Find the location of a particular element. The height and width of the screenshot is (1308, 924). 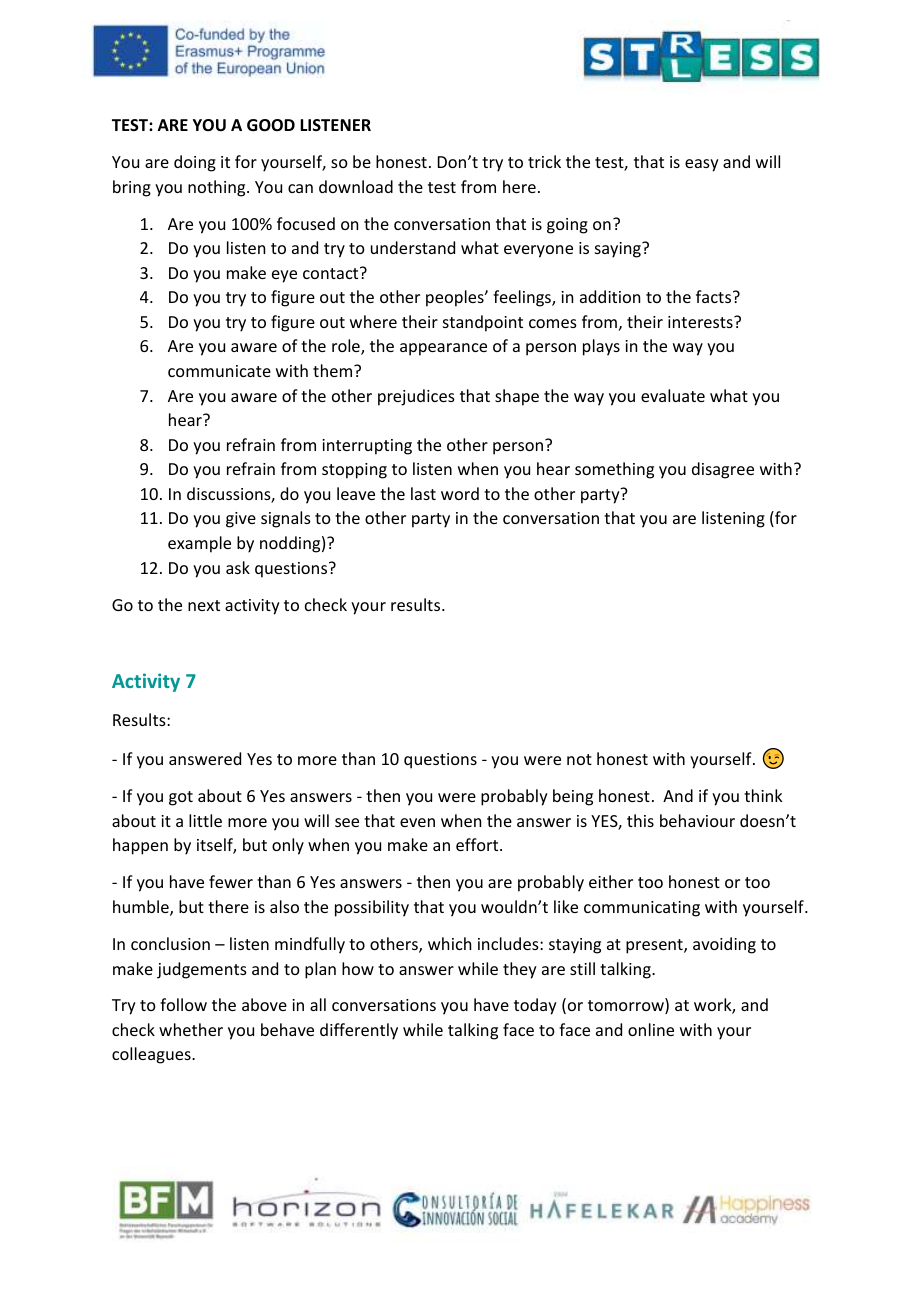

even is located at coordinates (417, 822).
